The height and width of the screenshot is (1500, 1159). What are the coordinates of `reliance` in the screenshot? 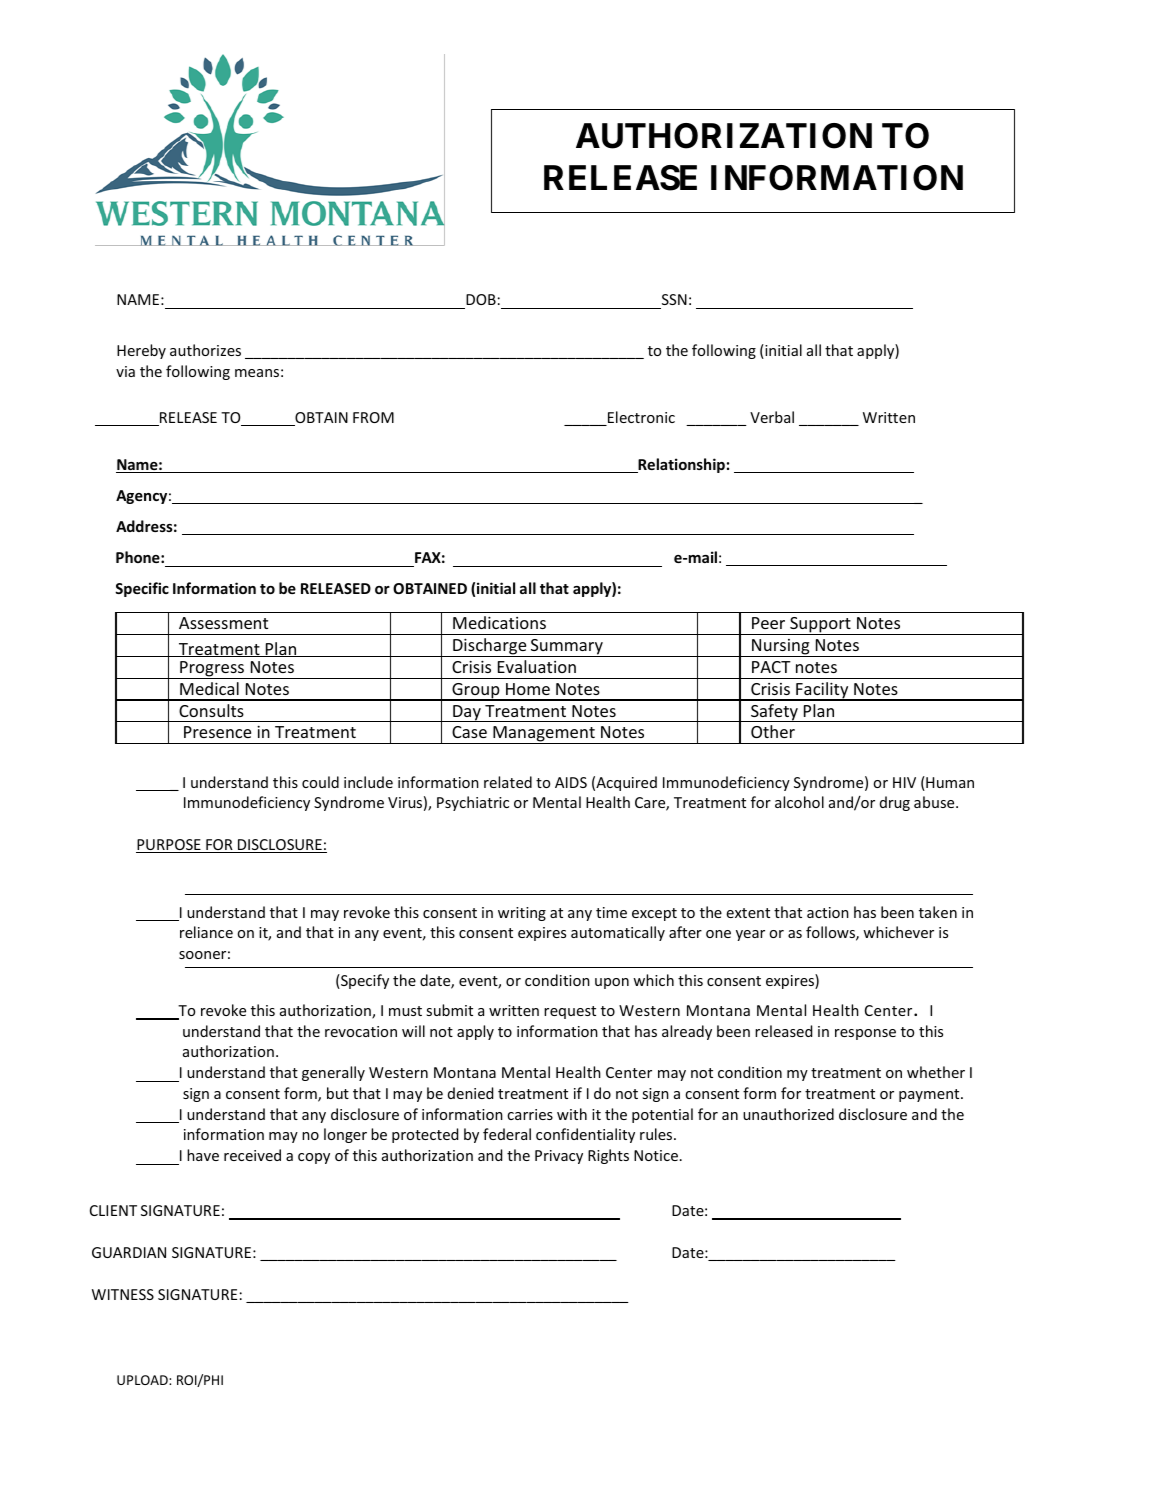 It's located at (206, 932).
